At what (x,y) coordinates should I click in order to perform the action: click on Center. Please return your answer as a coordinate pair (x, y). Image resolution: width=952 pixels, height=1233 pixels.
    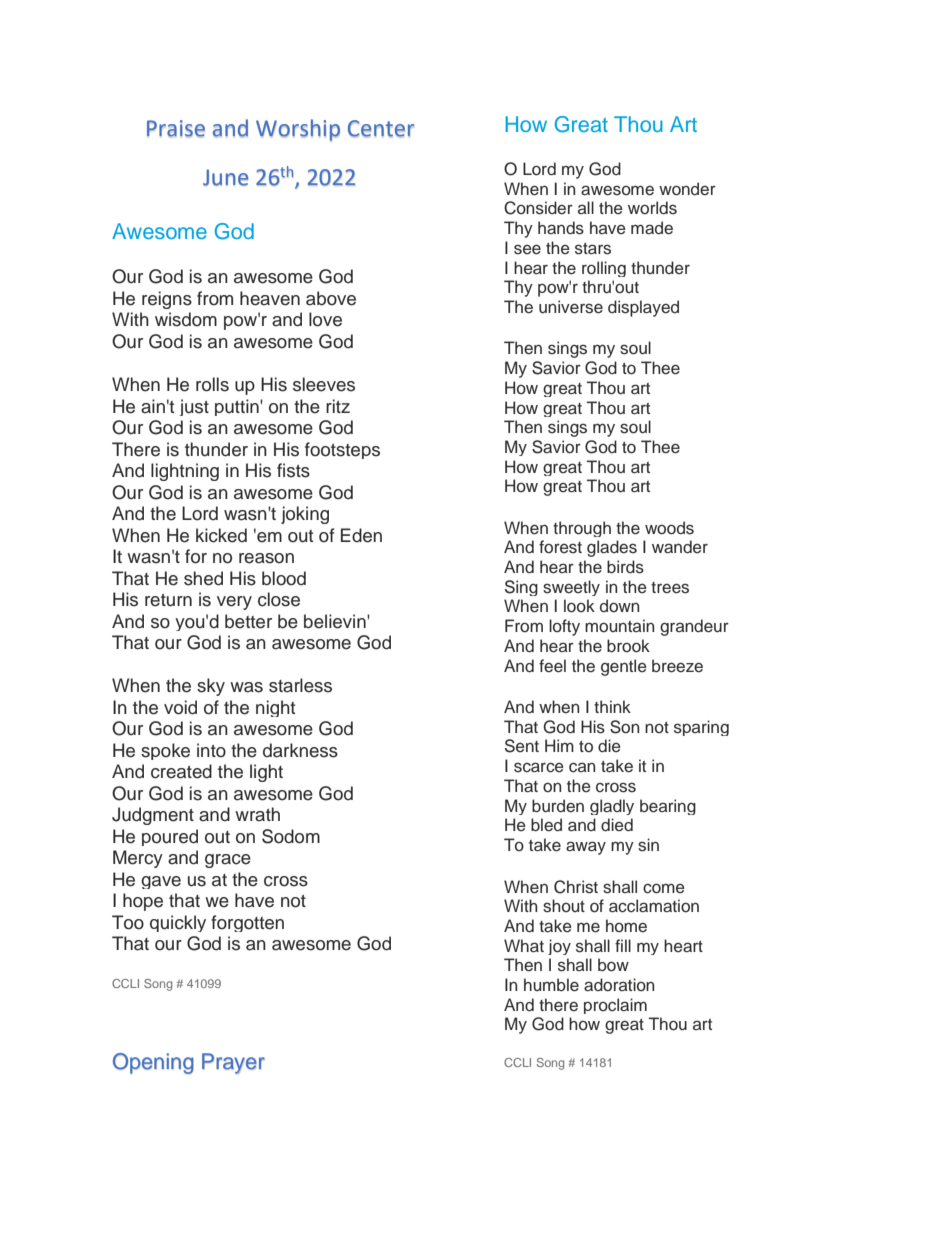
    Looking at the image, I should click on (381, 128).
